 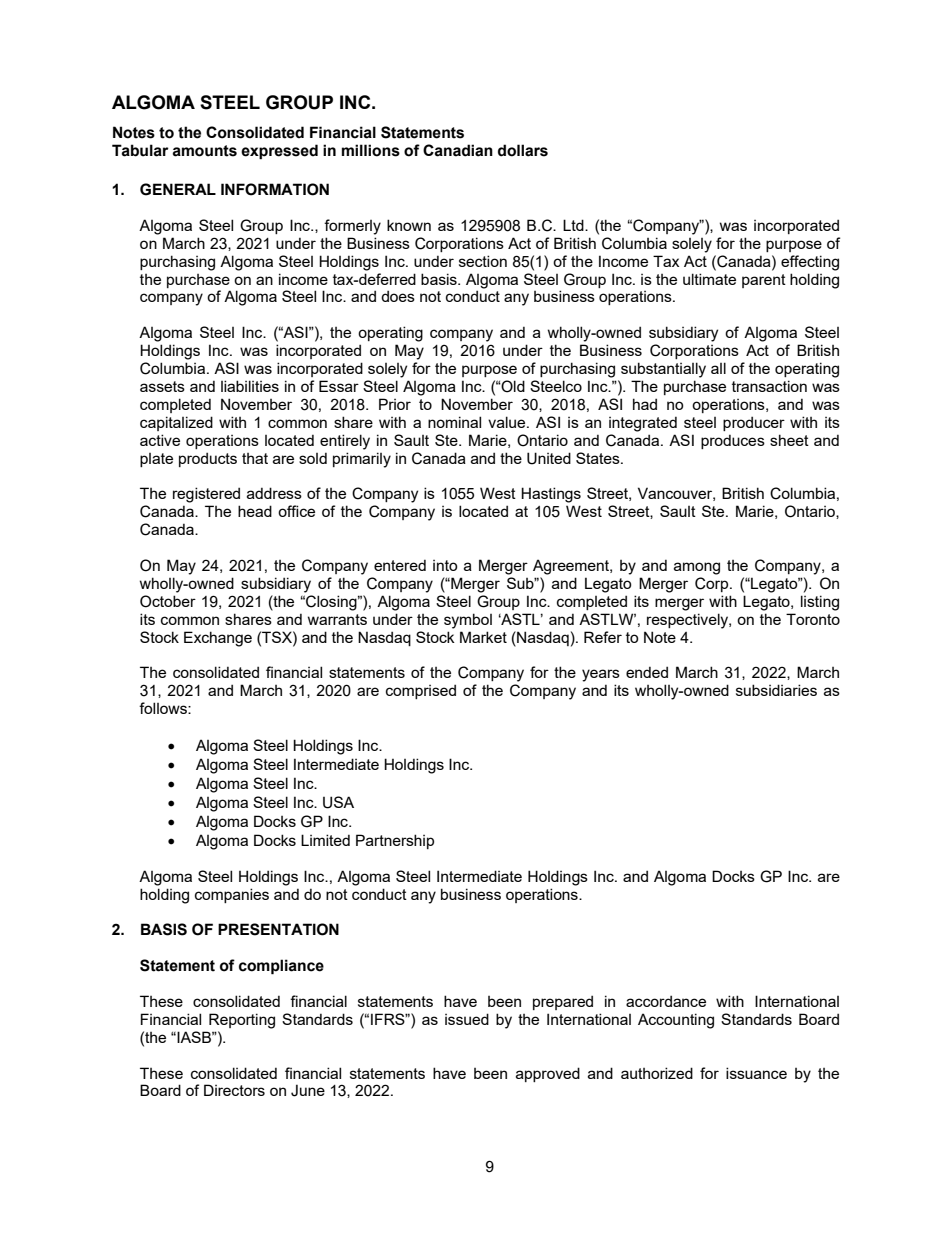 What do you see at coordinates (234, 1090) in the screenshot?
I see `Directors` at bounding box center [234, 1090].
